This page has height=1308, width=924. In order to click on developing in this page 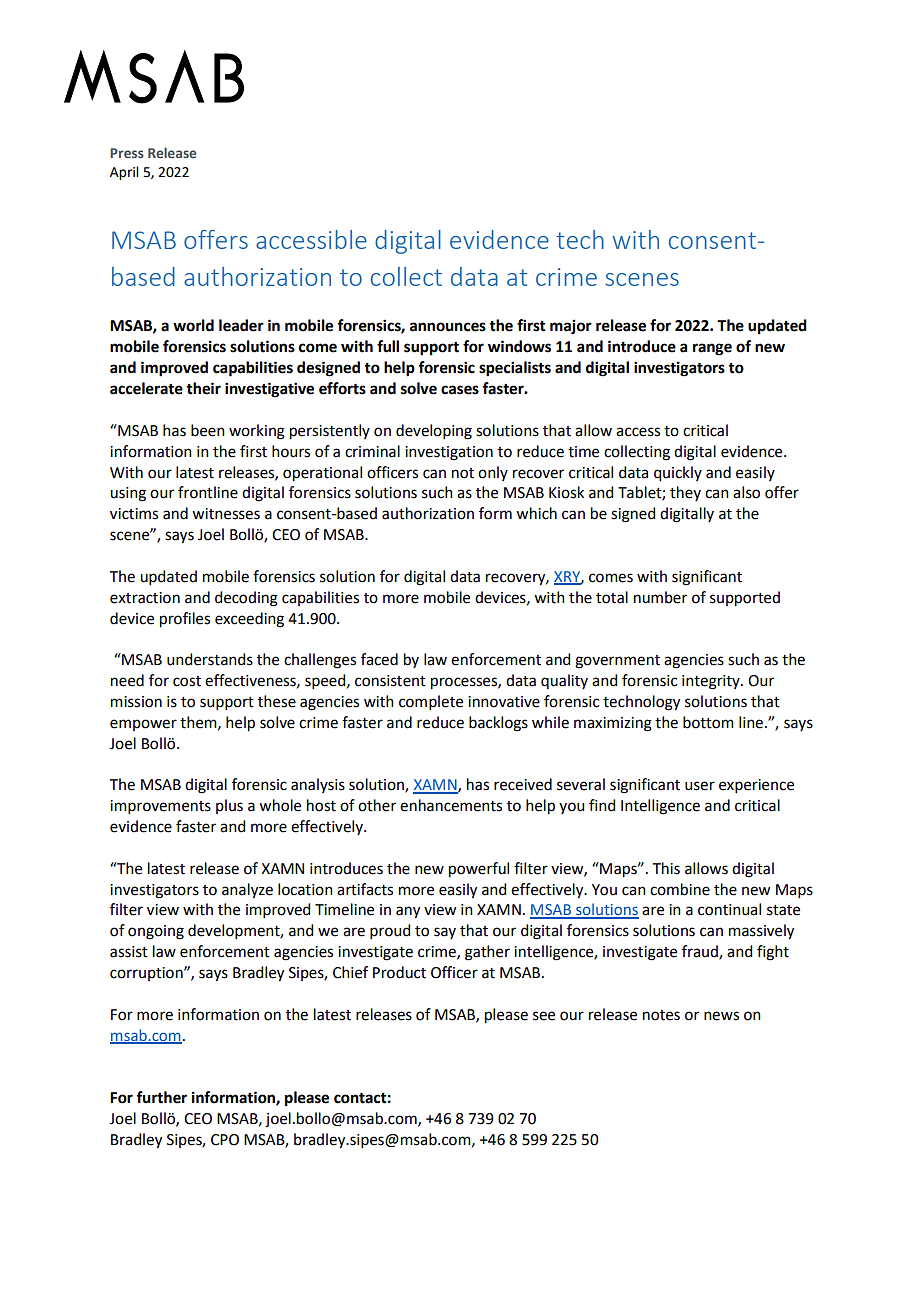, I will do `click(434, 432)`.
